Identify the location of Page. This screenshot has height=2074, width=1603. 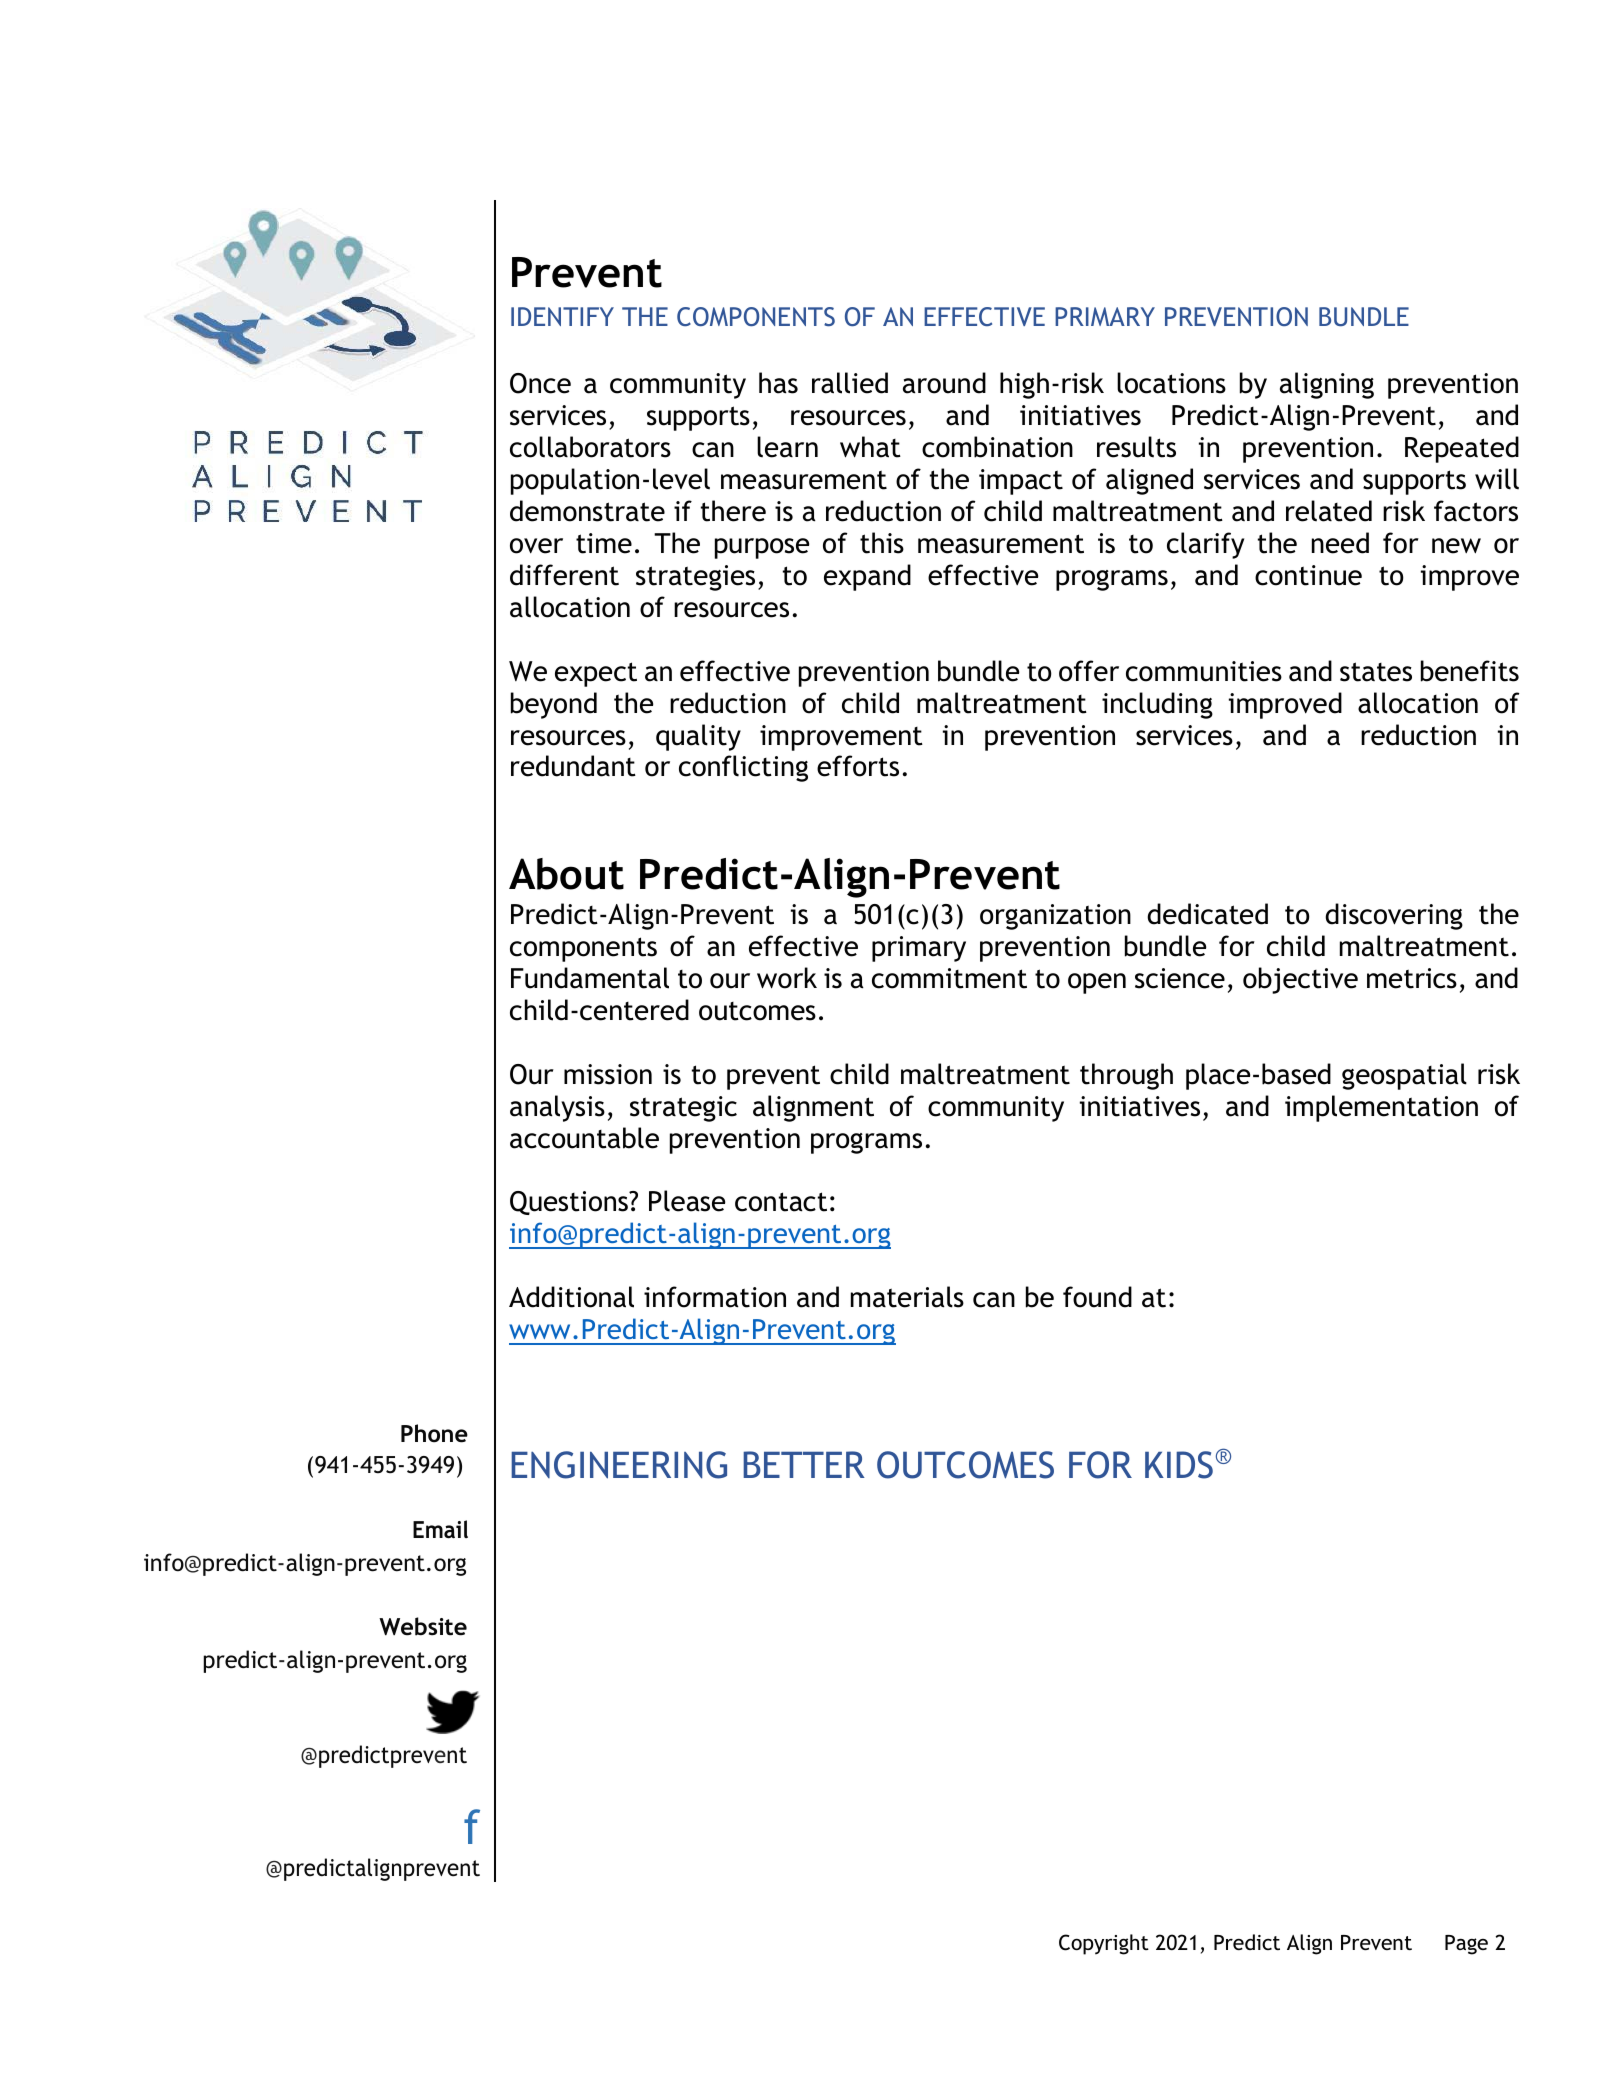
(1466, 1945).
